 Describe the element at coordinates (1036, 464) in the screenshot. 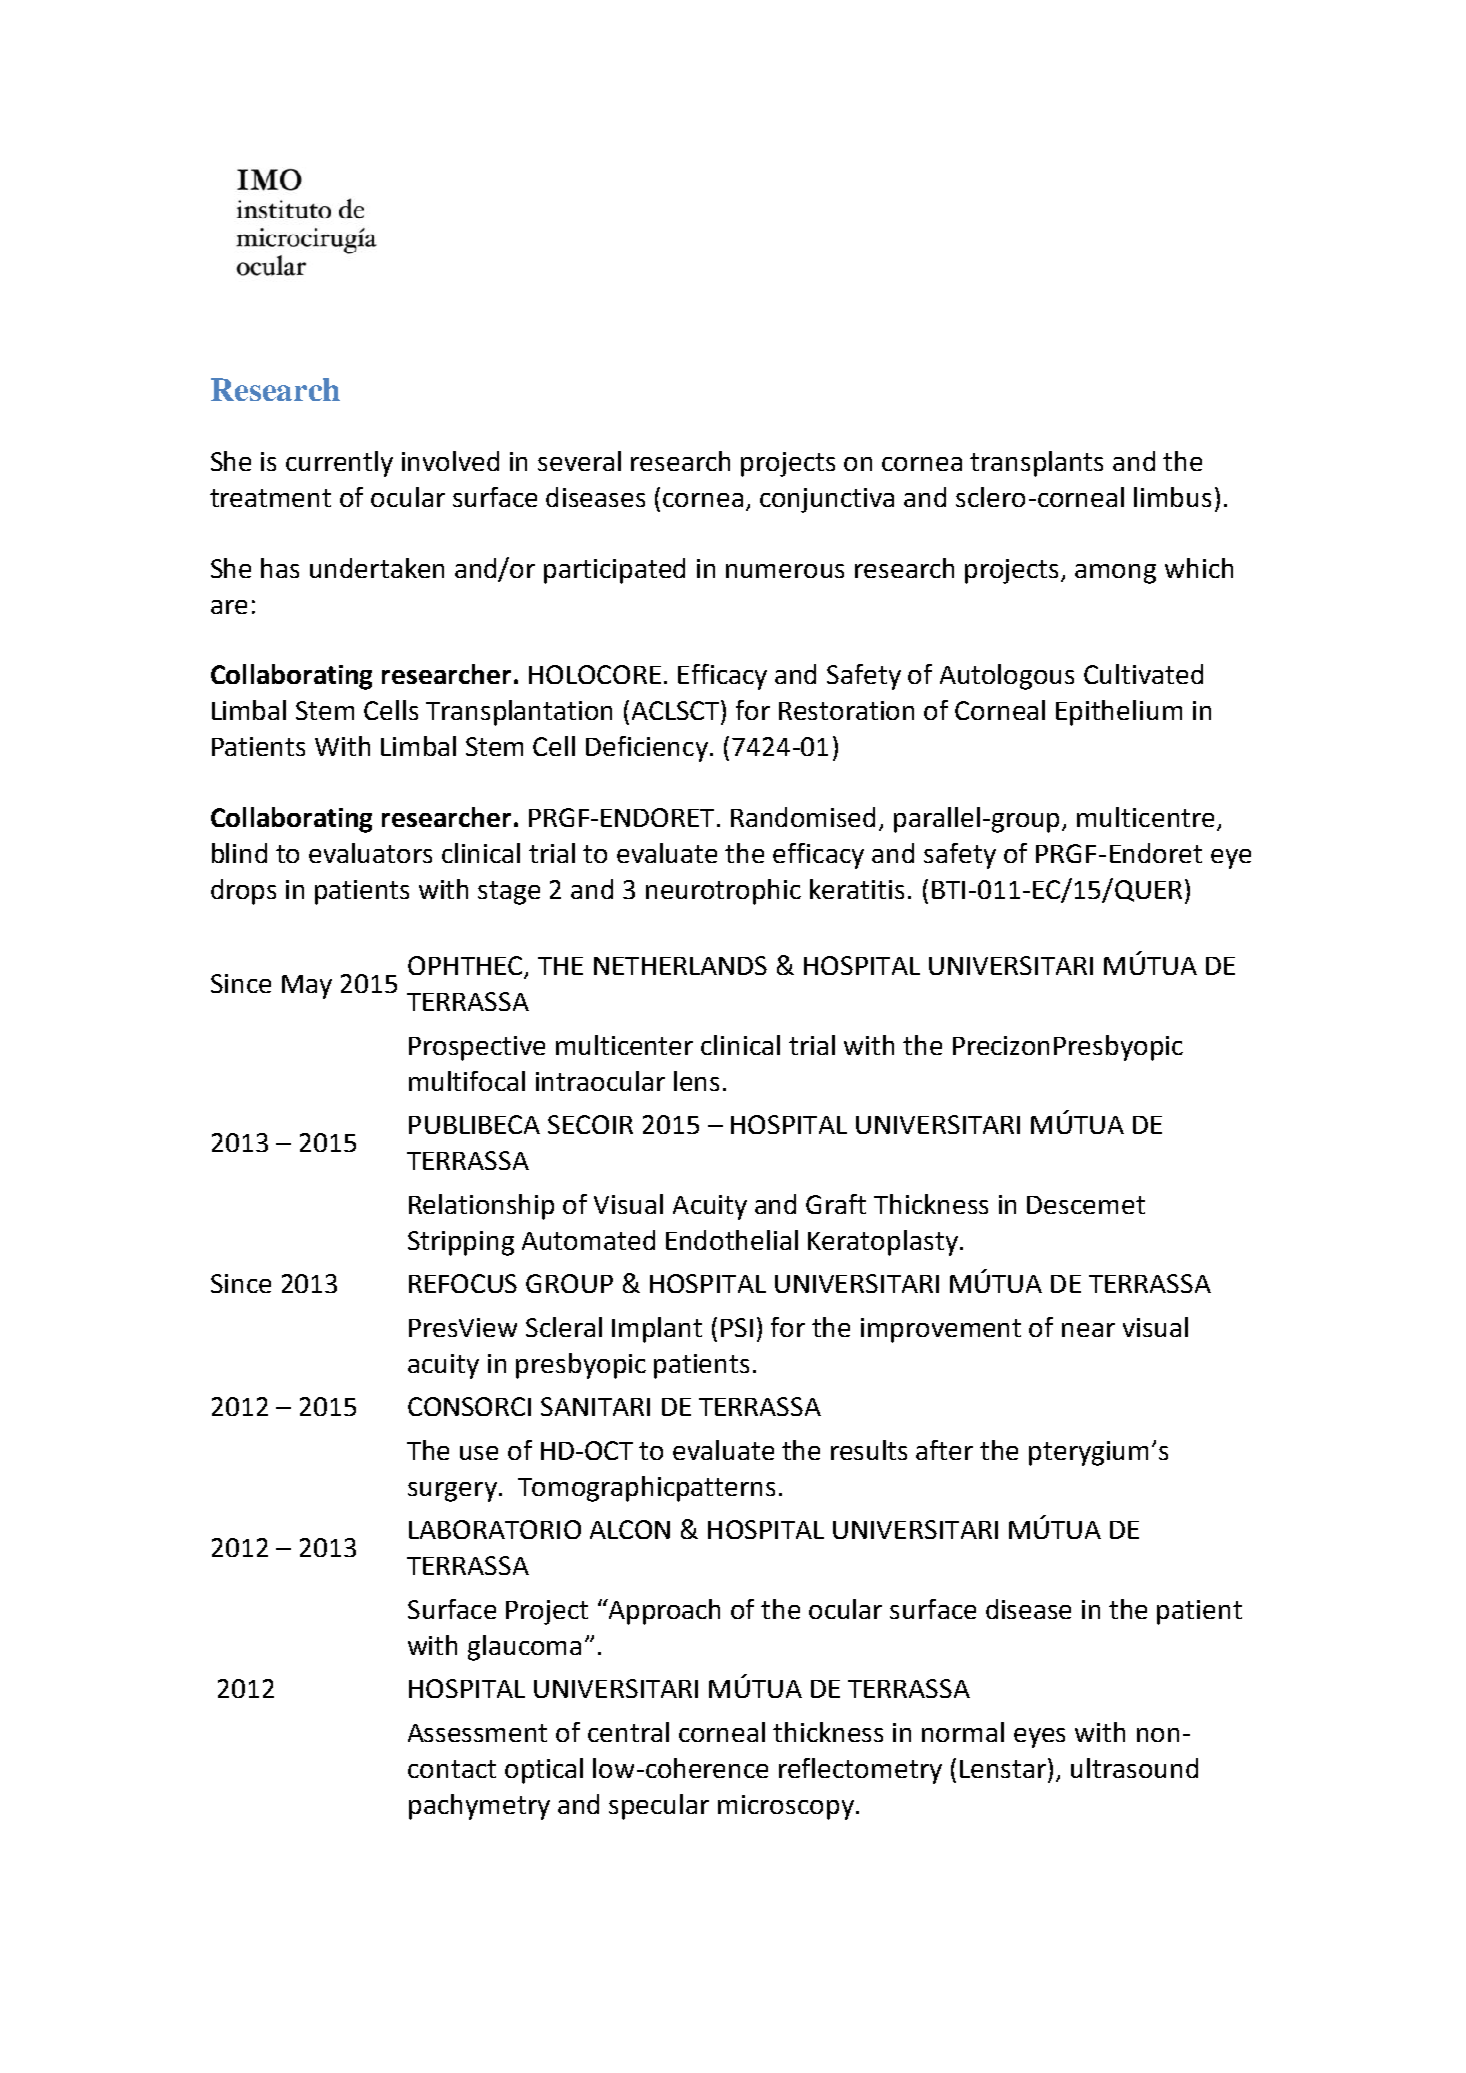

I see `transplants` at that location.
